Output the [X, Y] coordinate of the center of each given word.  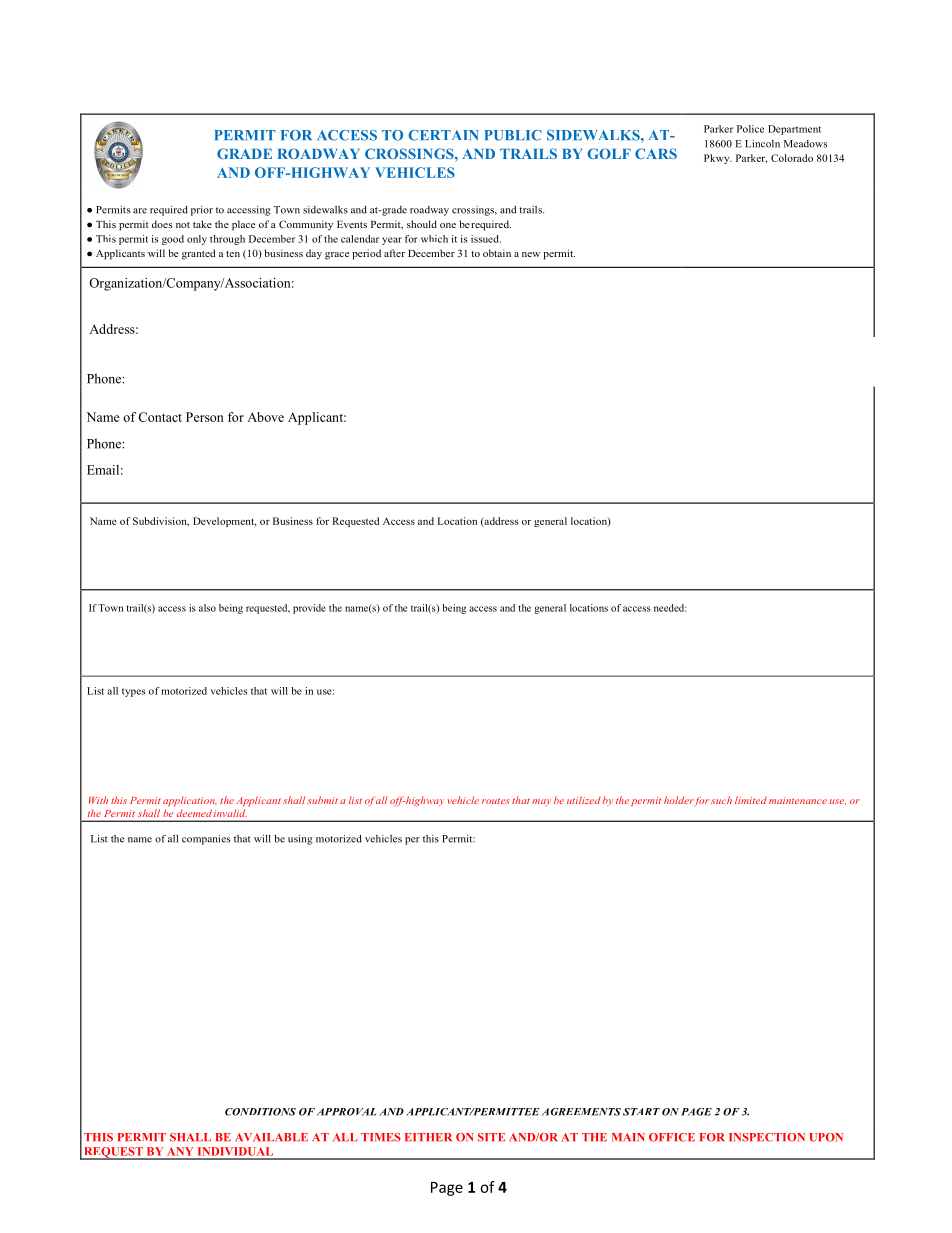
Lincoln [762, 144]
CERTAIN [443, 135]
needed [670, 608]
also [207, 608]
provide [309, 609]
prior [202, 211]
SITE [491, 1137]
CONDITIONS [260, 1112]
